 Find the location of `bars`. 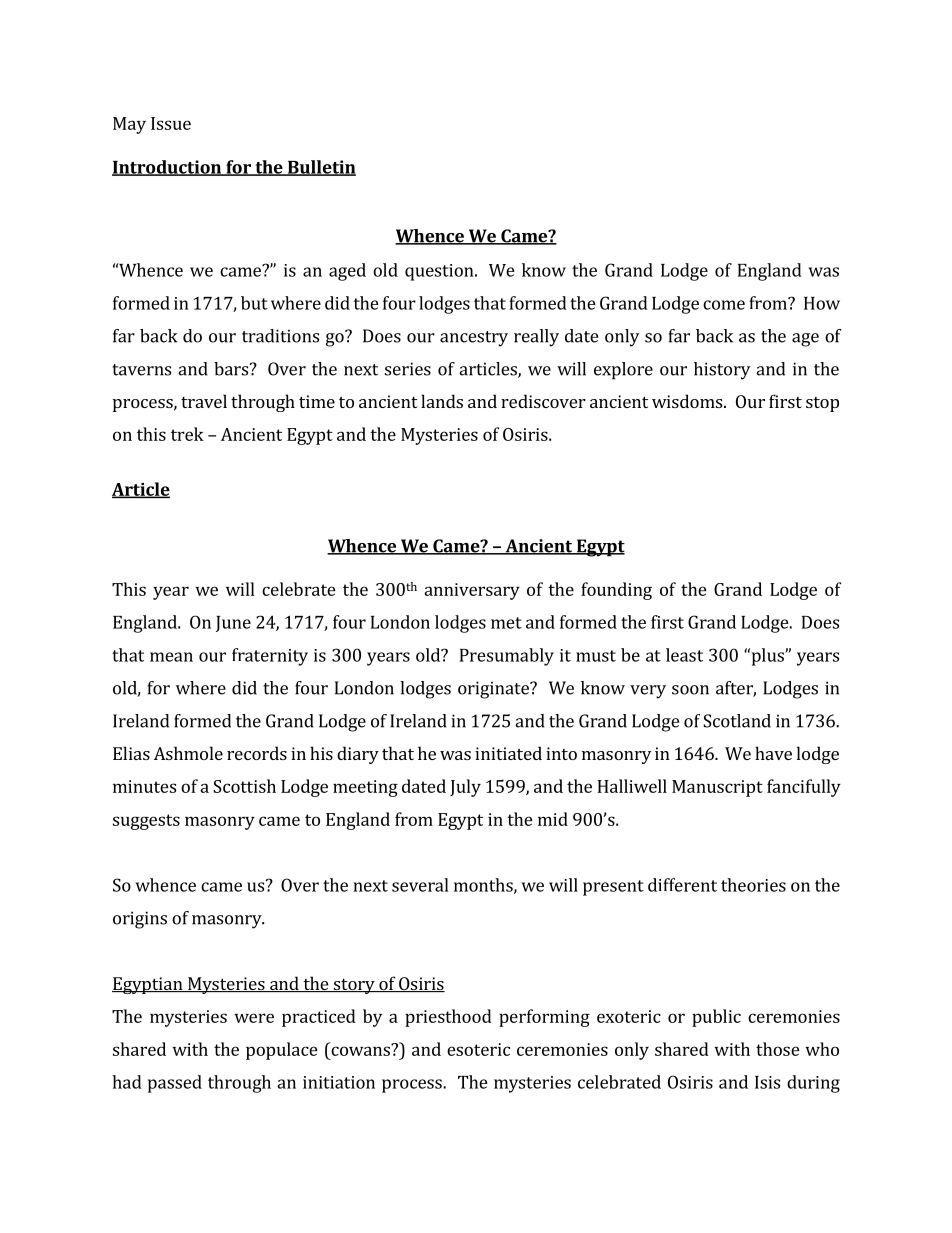

bars is located at coordinates (232, 369).
